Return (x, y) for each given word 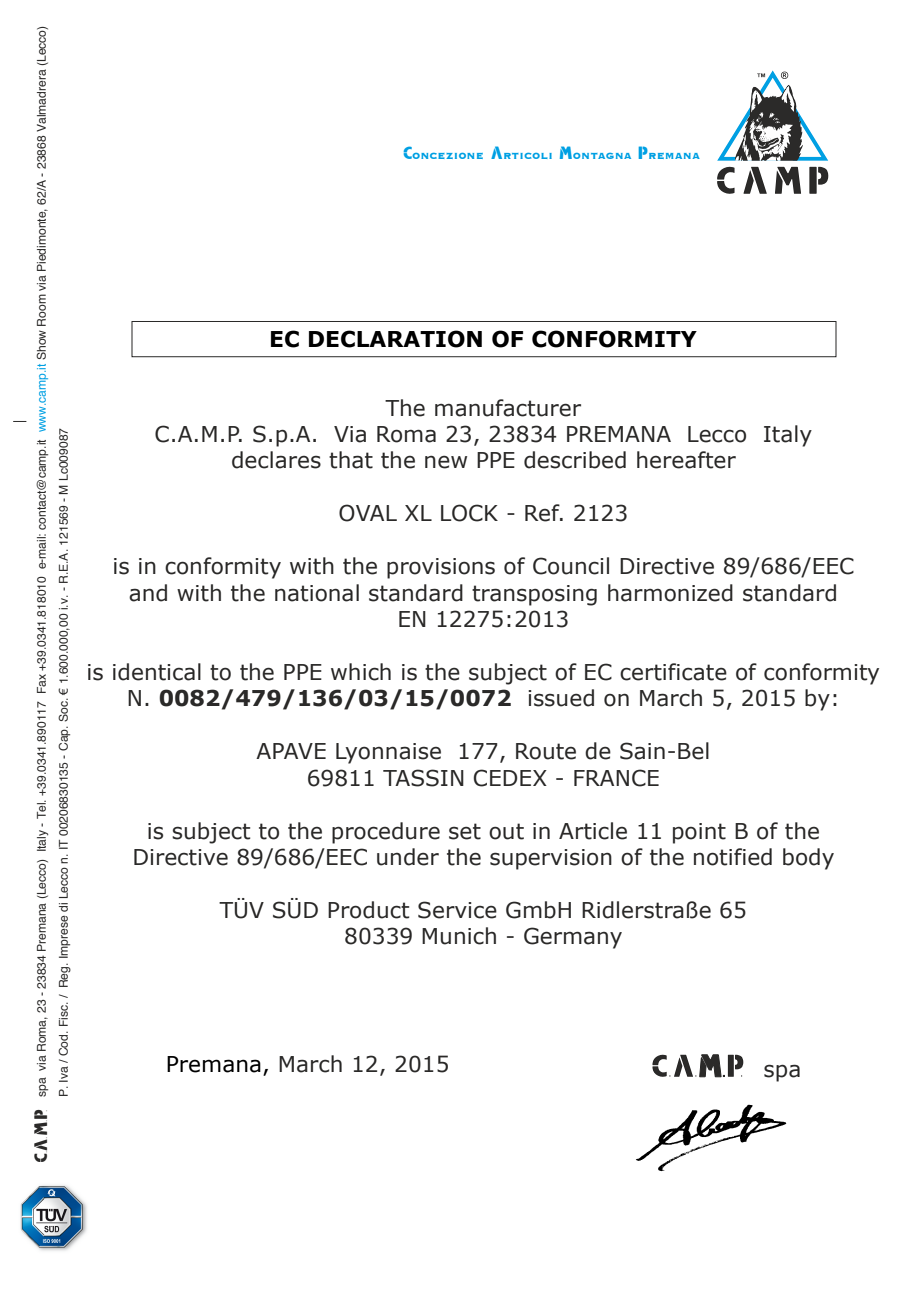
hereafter (686, 460)
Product (368, 910)
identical (157, 672)
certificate (673, 672)
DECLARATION (395, 339)
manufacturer (508, 408)
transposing (534, 595)
